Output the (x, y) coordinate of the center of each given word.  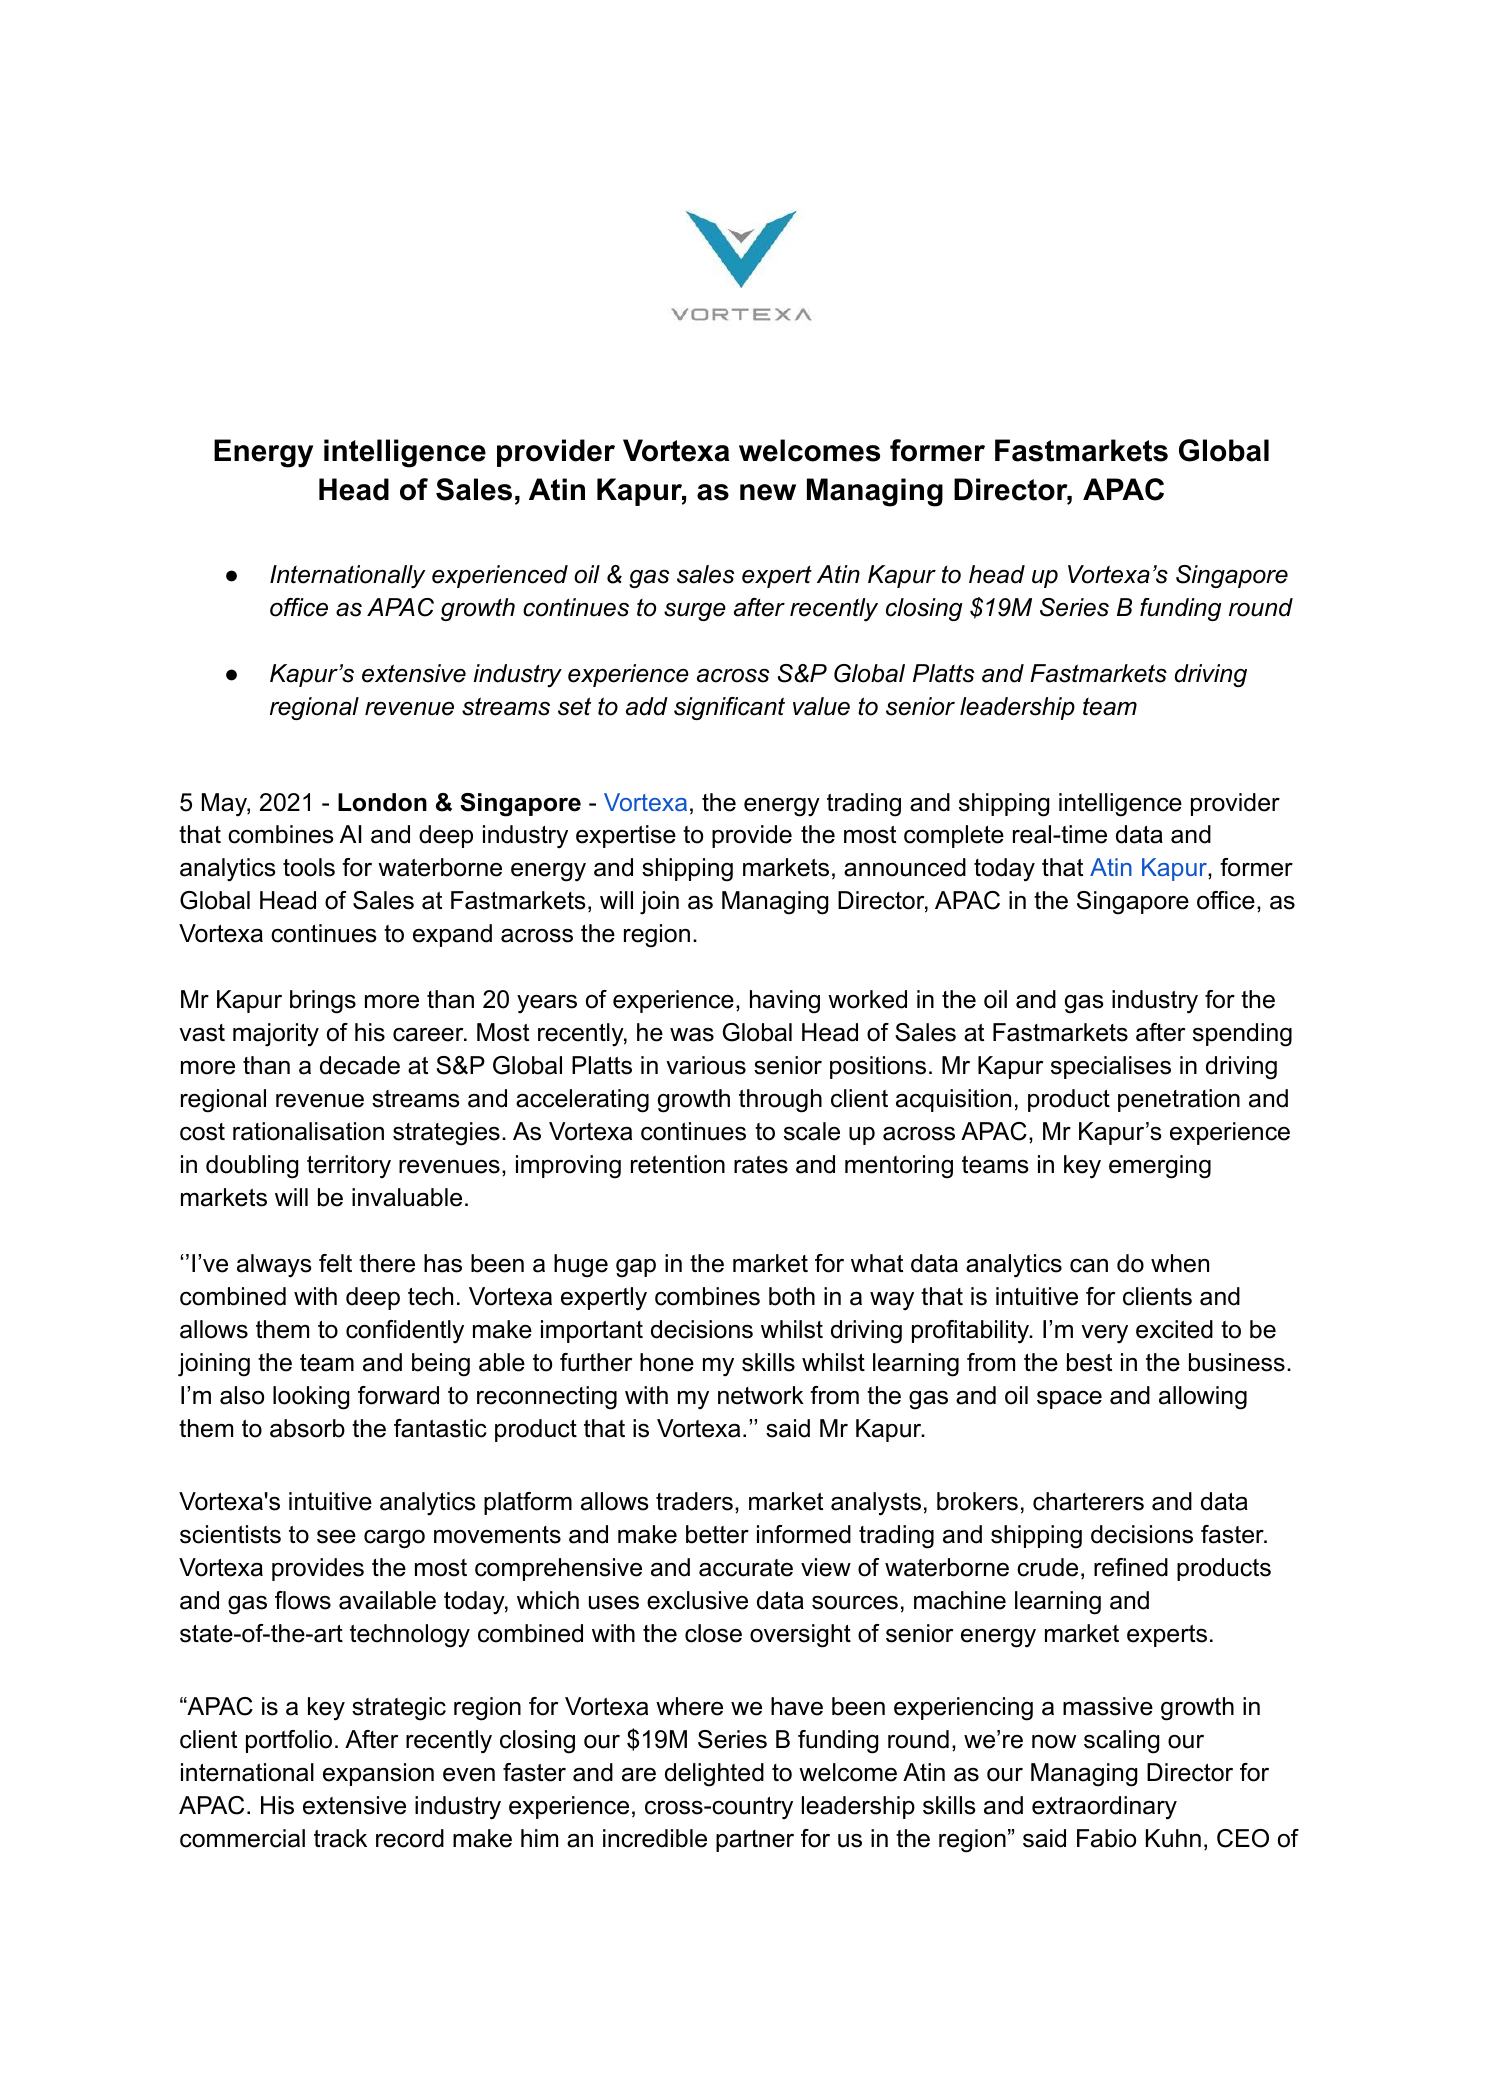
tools (309, 867)
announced (905, 867)
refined (1131, 1567)
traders (694, 1501)
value (821, 706)
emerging (1160, 1167)
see (336, 1537)
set (574, 706)
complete (954, 836)
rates (761, 1165)
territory (349, 1167)
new (768, 492)
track (340, 1838)
